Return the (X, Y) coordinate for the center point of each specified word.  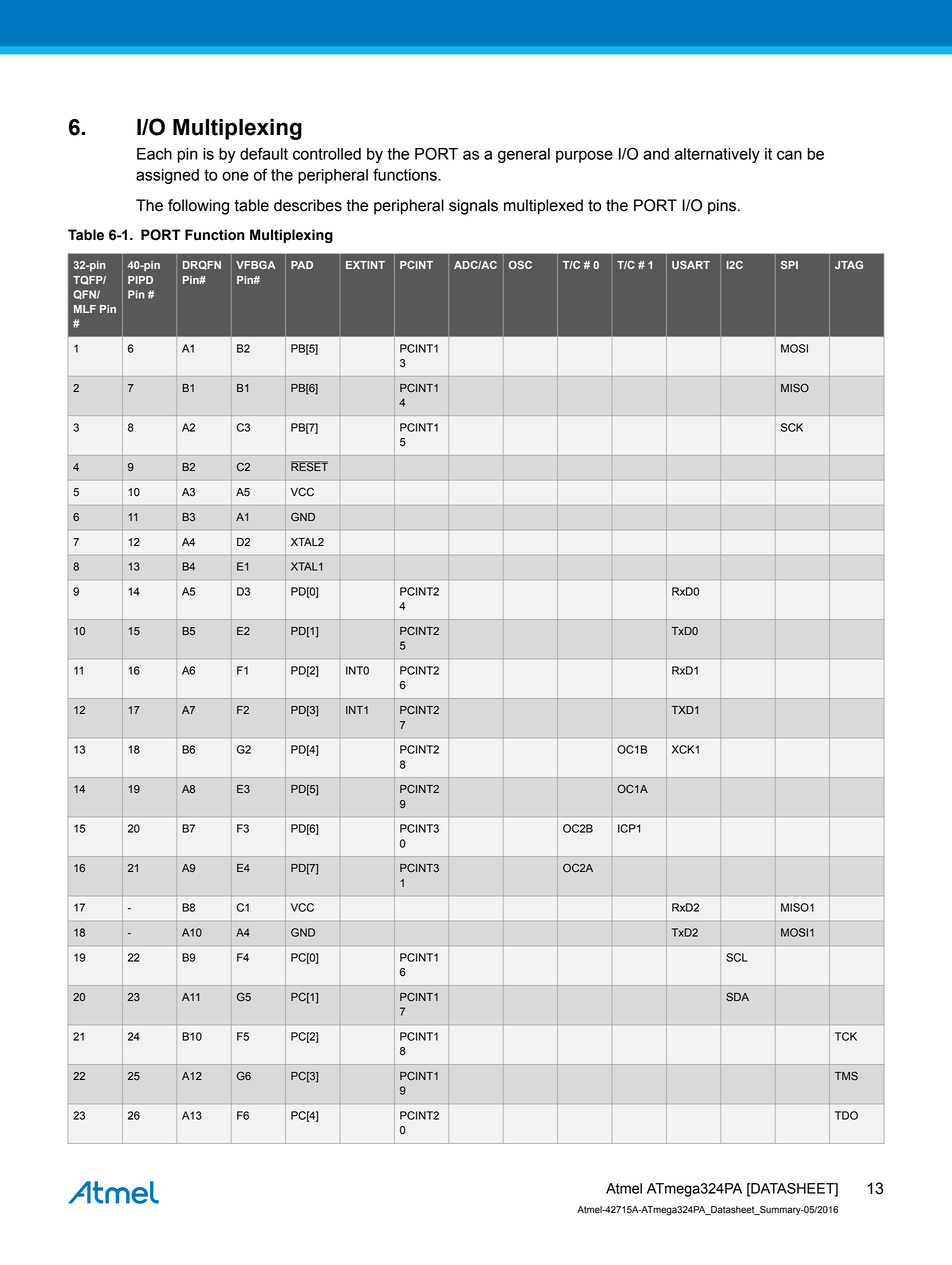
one (235, 176)
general (524, 155)
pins (722, 207)
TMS (846, 1076)
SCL (736, 957)
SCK (792, 427)
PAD (302, 265)
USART (691, 265)
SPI (789, 265)
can (789, 155)
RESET (309, 466)
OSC (520, 265)
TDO (846, 1115)
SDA (737, 997)
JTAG (849, 265)
